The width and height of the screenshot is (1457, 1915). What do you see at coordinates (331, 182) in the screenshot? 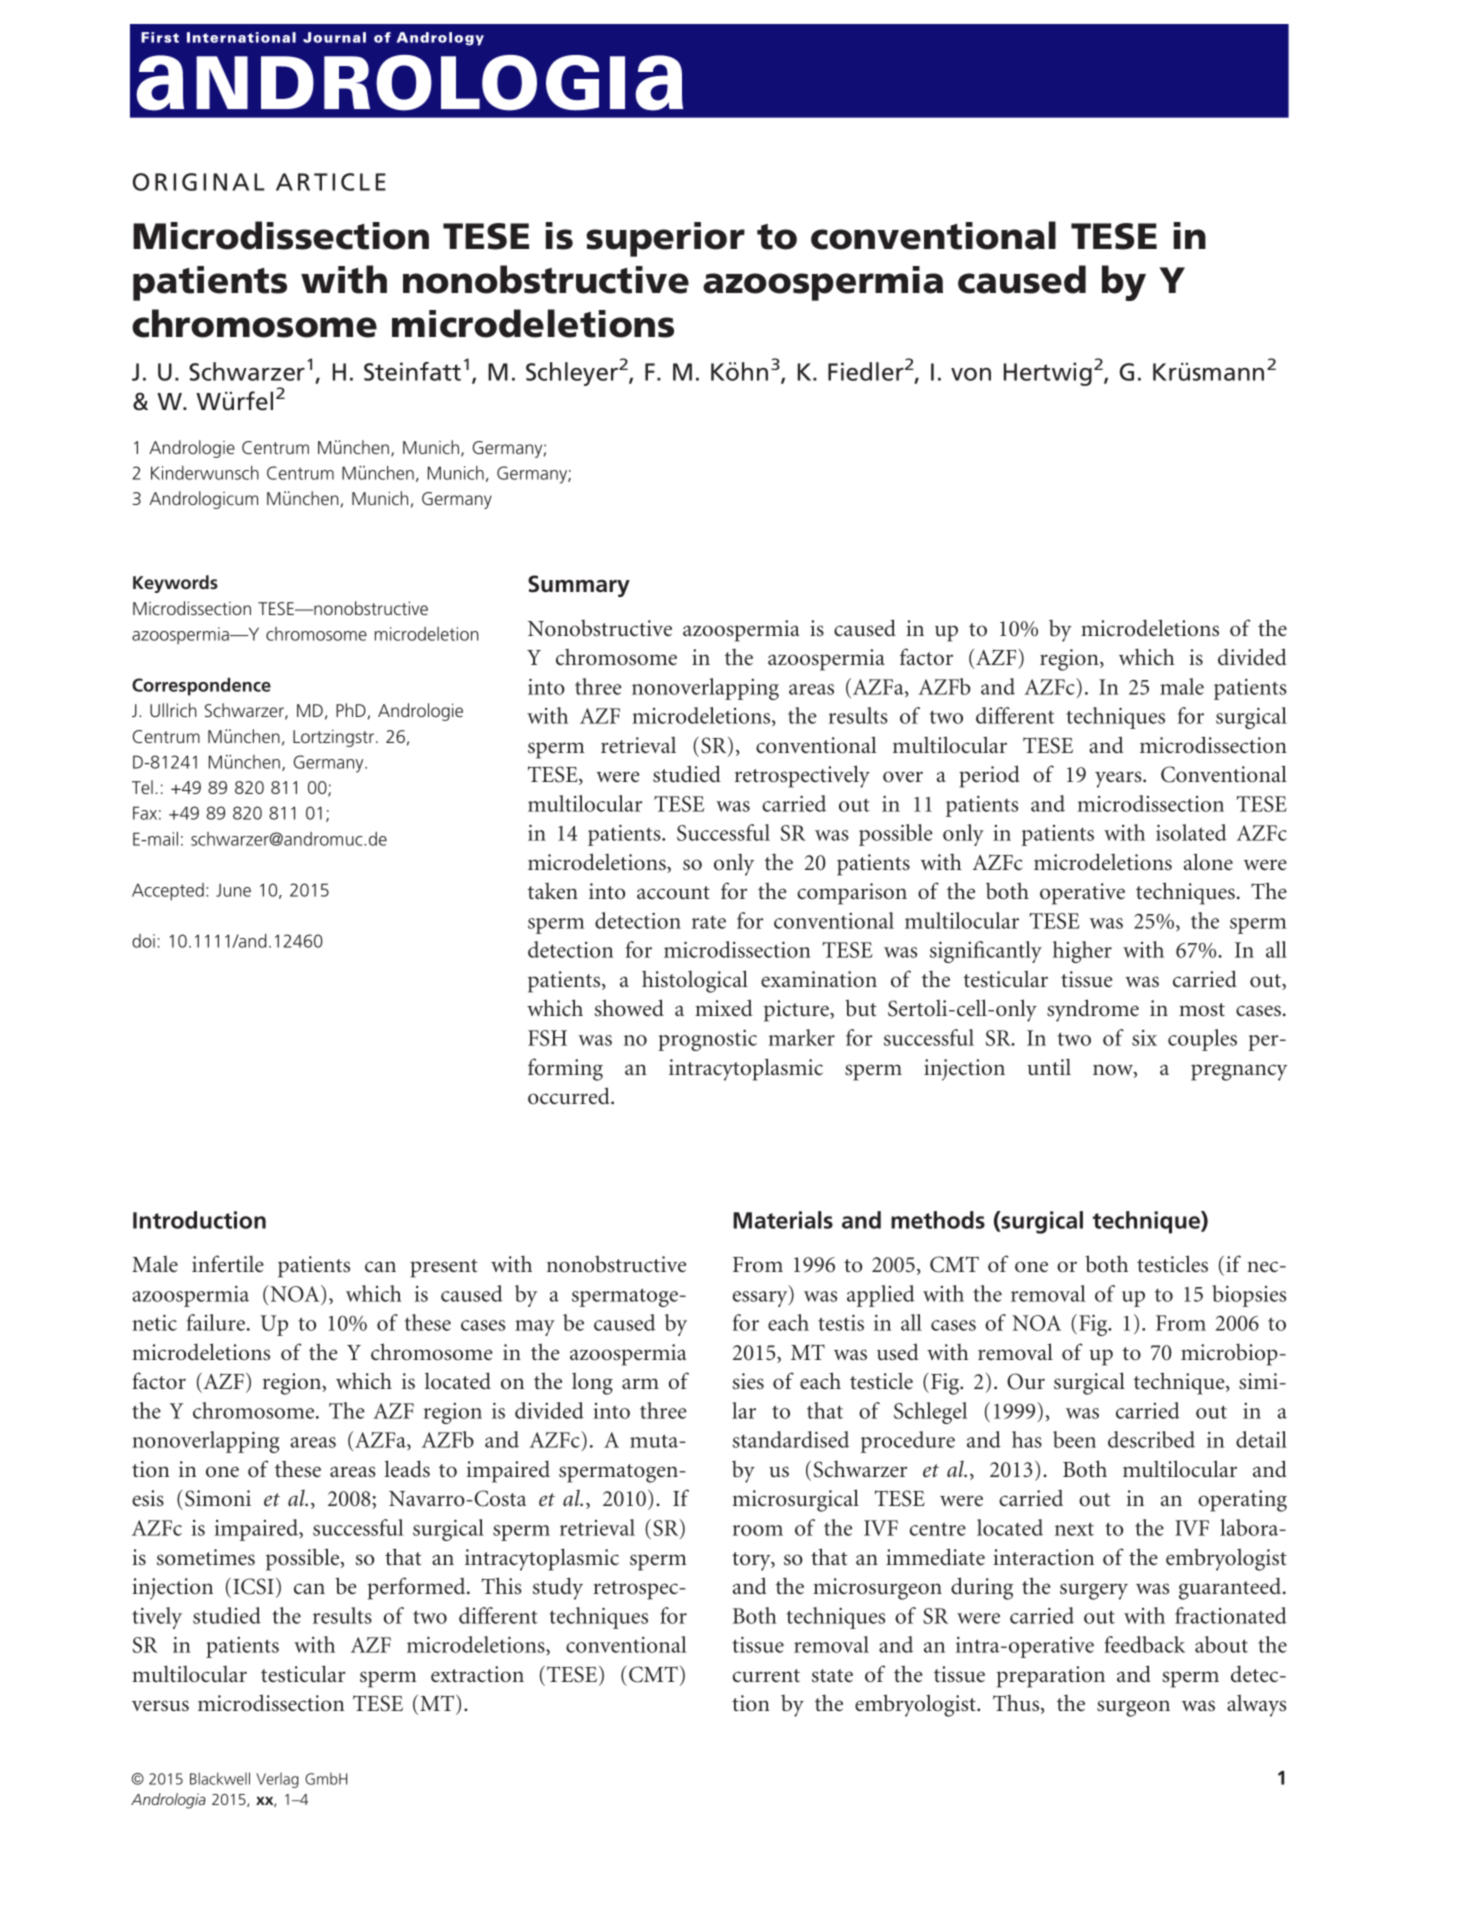
I see `ARTICLE` at bounding box center [331, 182].
